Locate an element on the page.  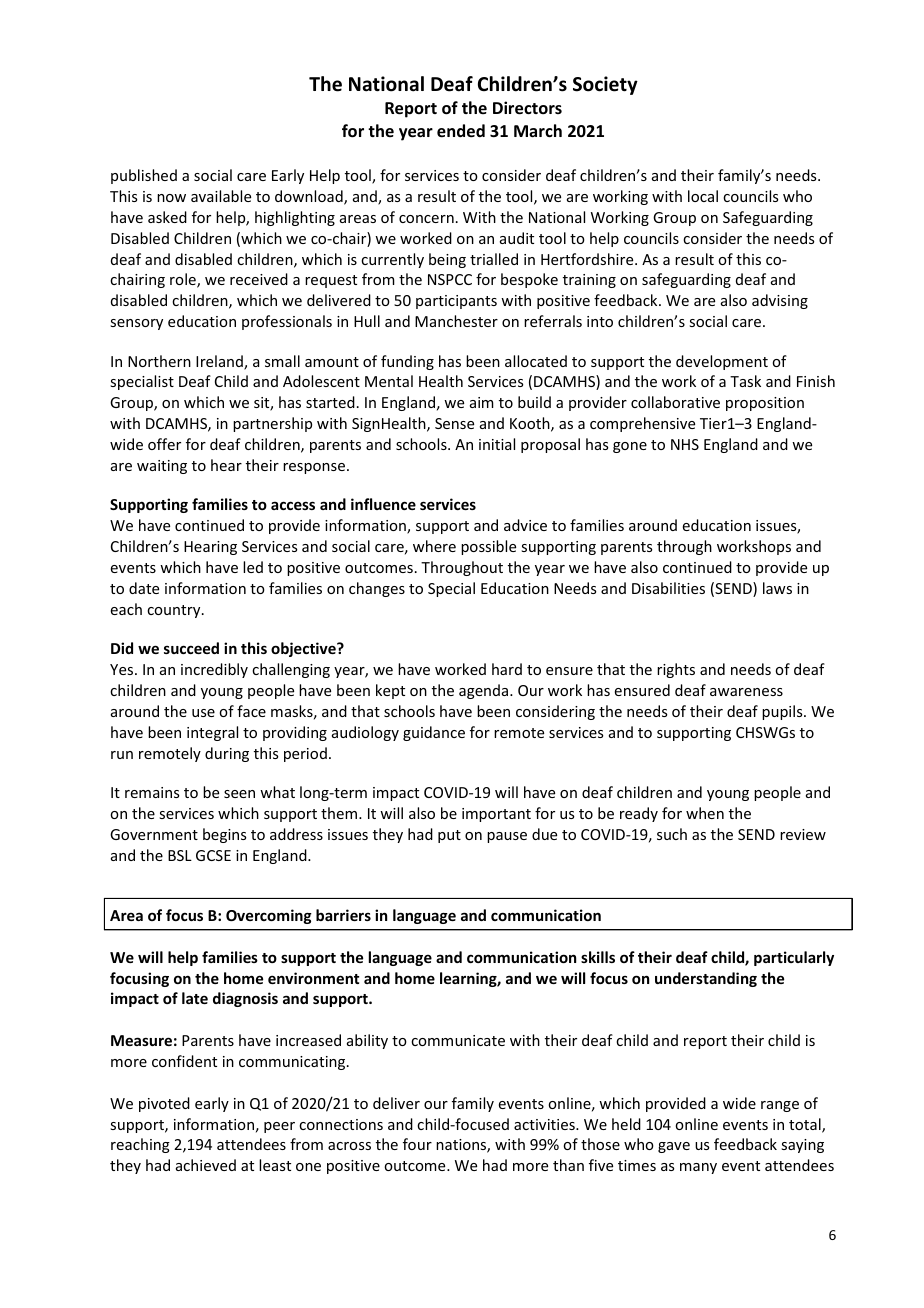
many is located at coordinates (698, 1168).
